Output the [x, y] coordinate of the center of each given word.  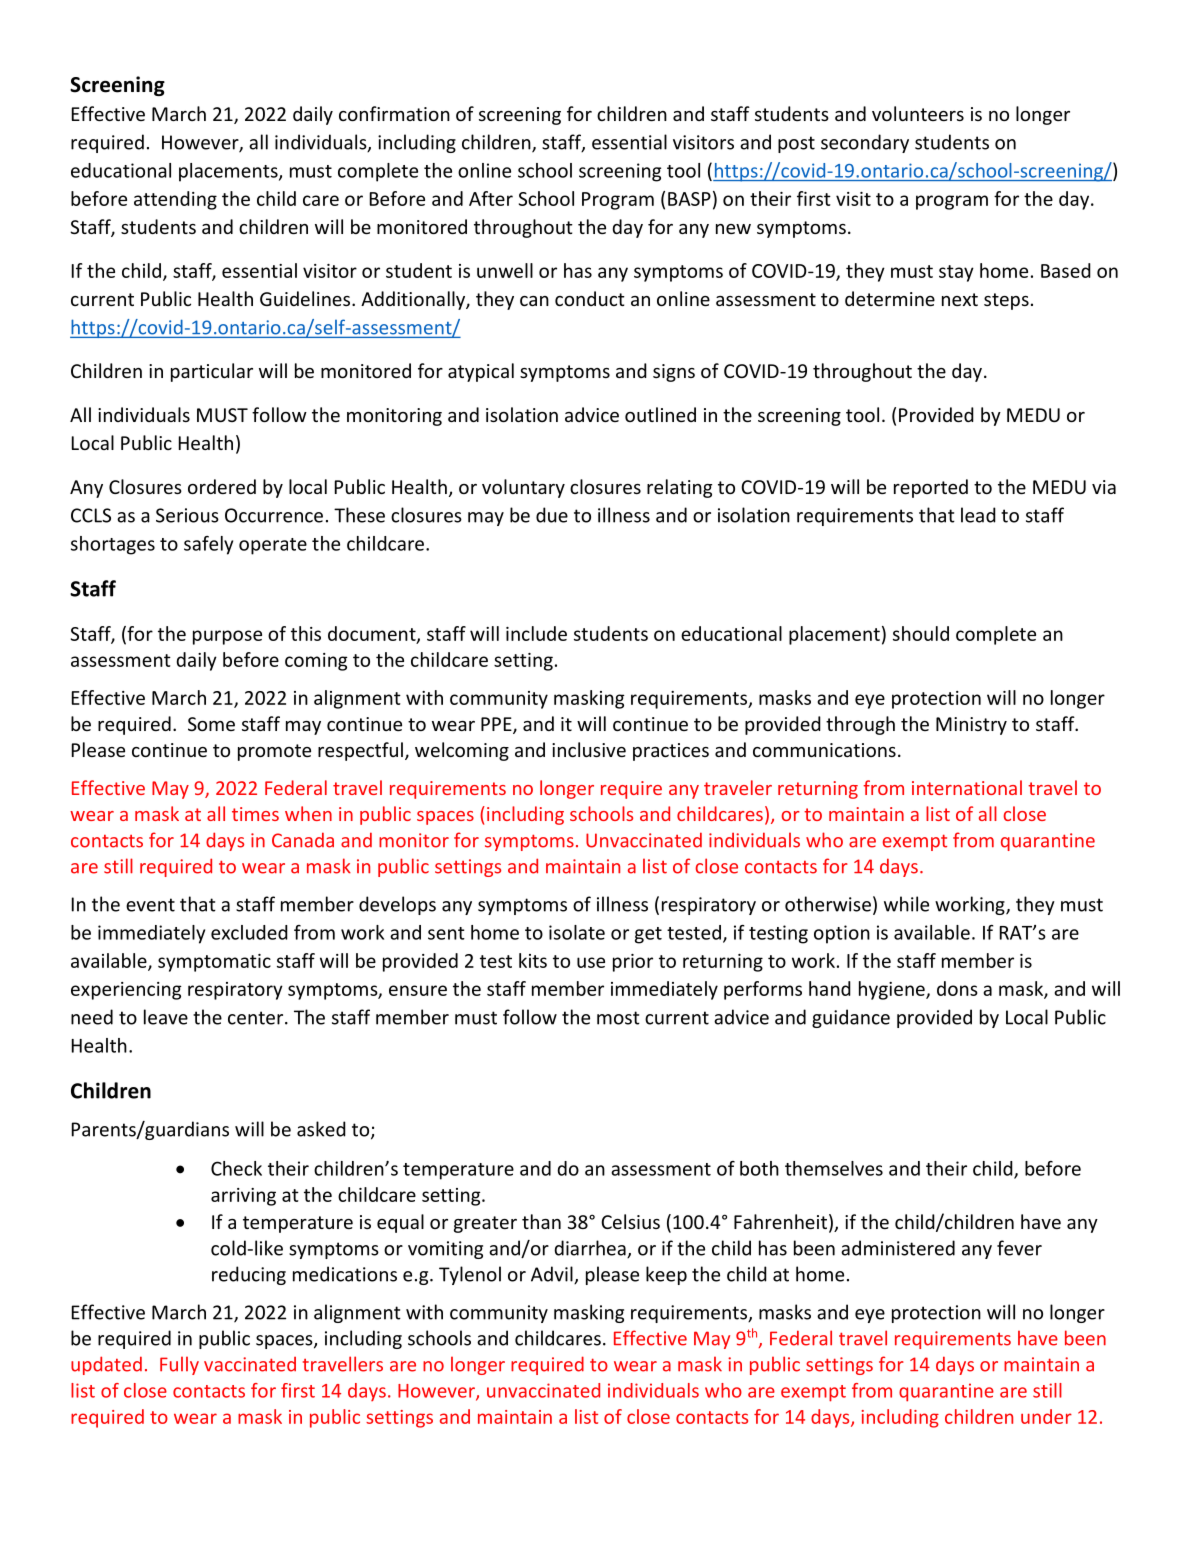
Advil [553, 1275]
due [552, 515]
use [591, 962]
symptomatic [214, 963]
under [1046, 1416]
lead [978, 515]
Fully [179, 1365]
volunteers [918, 113]
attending [175, 200]
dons [957, 988]
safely [208, 545]
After [491, 198]
